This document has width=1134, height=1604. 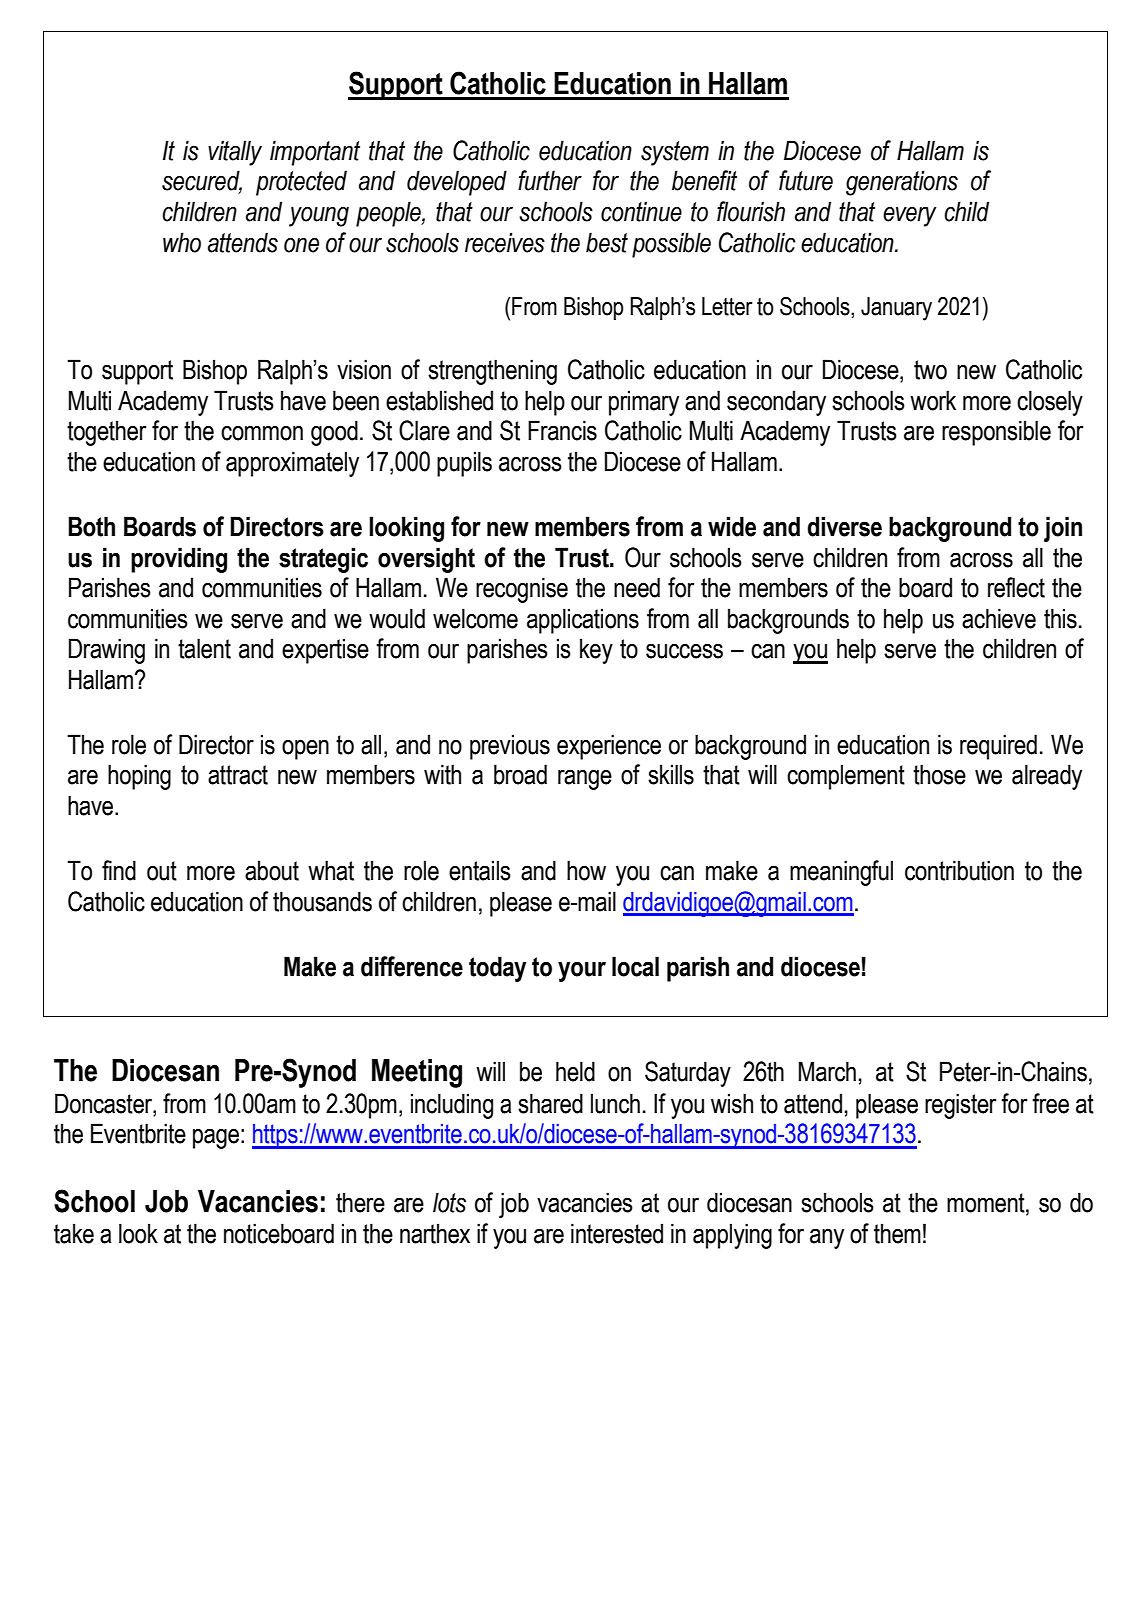 I want to click on page, so click(x=216, y=1138).
